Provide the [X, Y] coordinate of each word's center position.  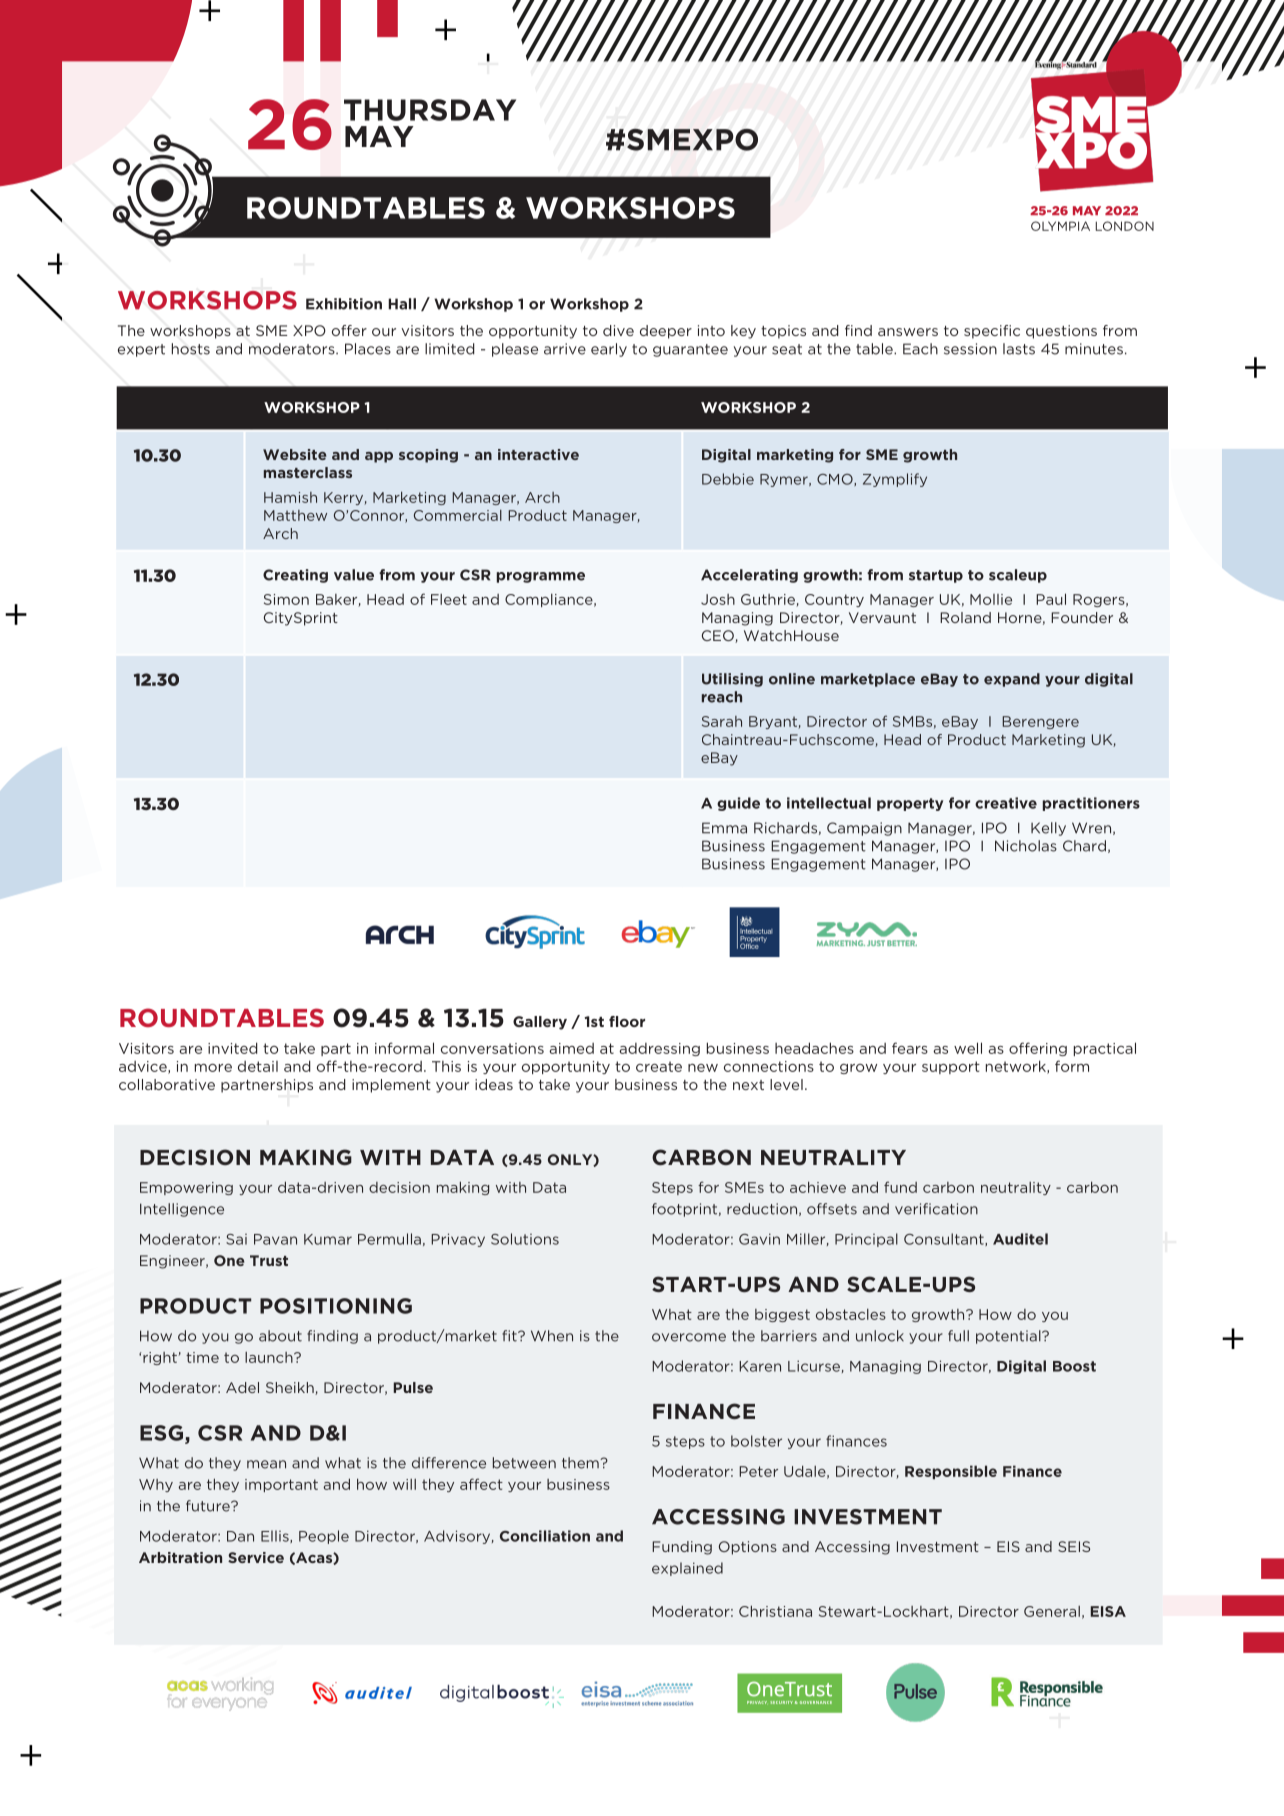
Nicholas [1026, 846]
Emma [724, 828]
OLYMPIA [1060, 226]
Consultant [945, 1239]
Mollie [991, 599]
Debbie [728, 479]
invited [233, 1048]
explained [687, 1569]
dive [618, 330]
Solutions [525, 1239]
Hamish [290, 497]
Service [256, 1557]
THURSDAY [430, 110]
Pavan [275, 1239]
